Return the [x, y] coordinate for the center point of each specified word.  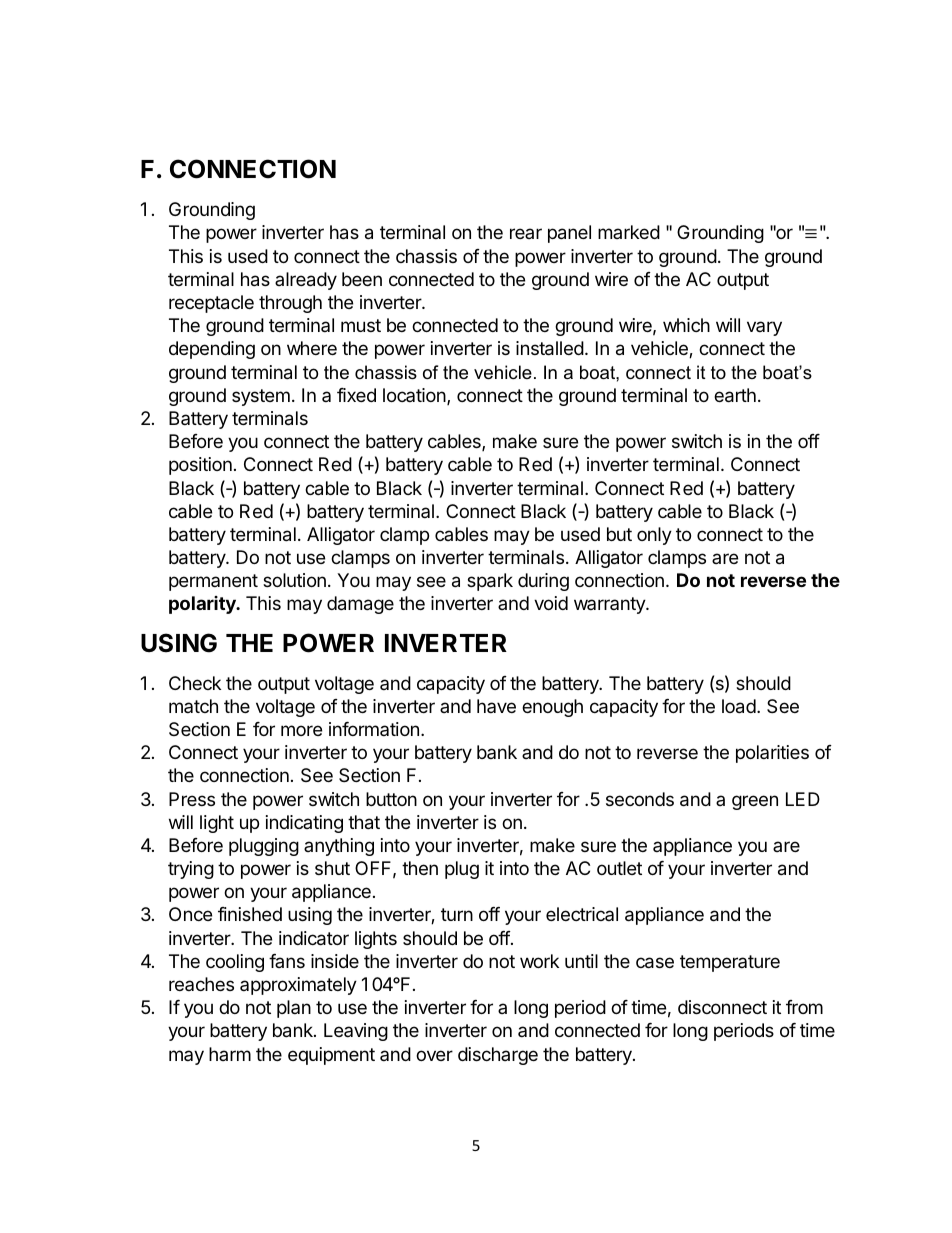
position [200, 466]
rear [526, 233]
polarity [203, 605]
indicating [304, 824]
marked [629, 232]
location [415, 396]
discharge [498, 1056]
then [420, 868]
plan [294, 1009]
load [739, 706]
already [306, 281]
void [551, 603]
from [804, 1007]
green [755, 802]
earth [735, 395]
